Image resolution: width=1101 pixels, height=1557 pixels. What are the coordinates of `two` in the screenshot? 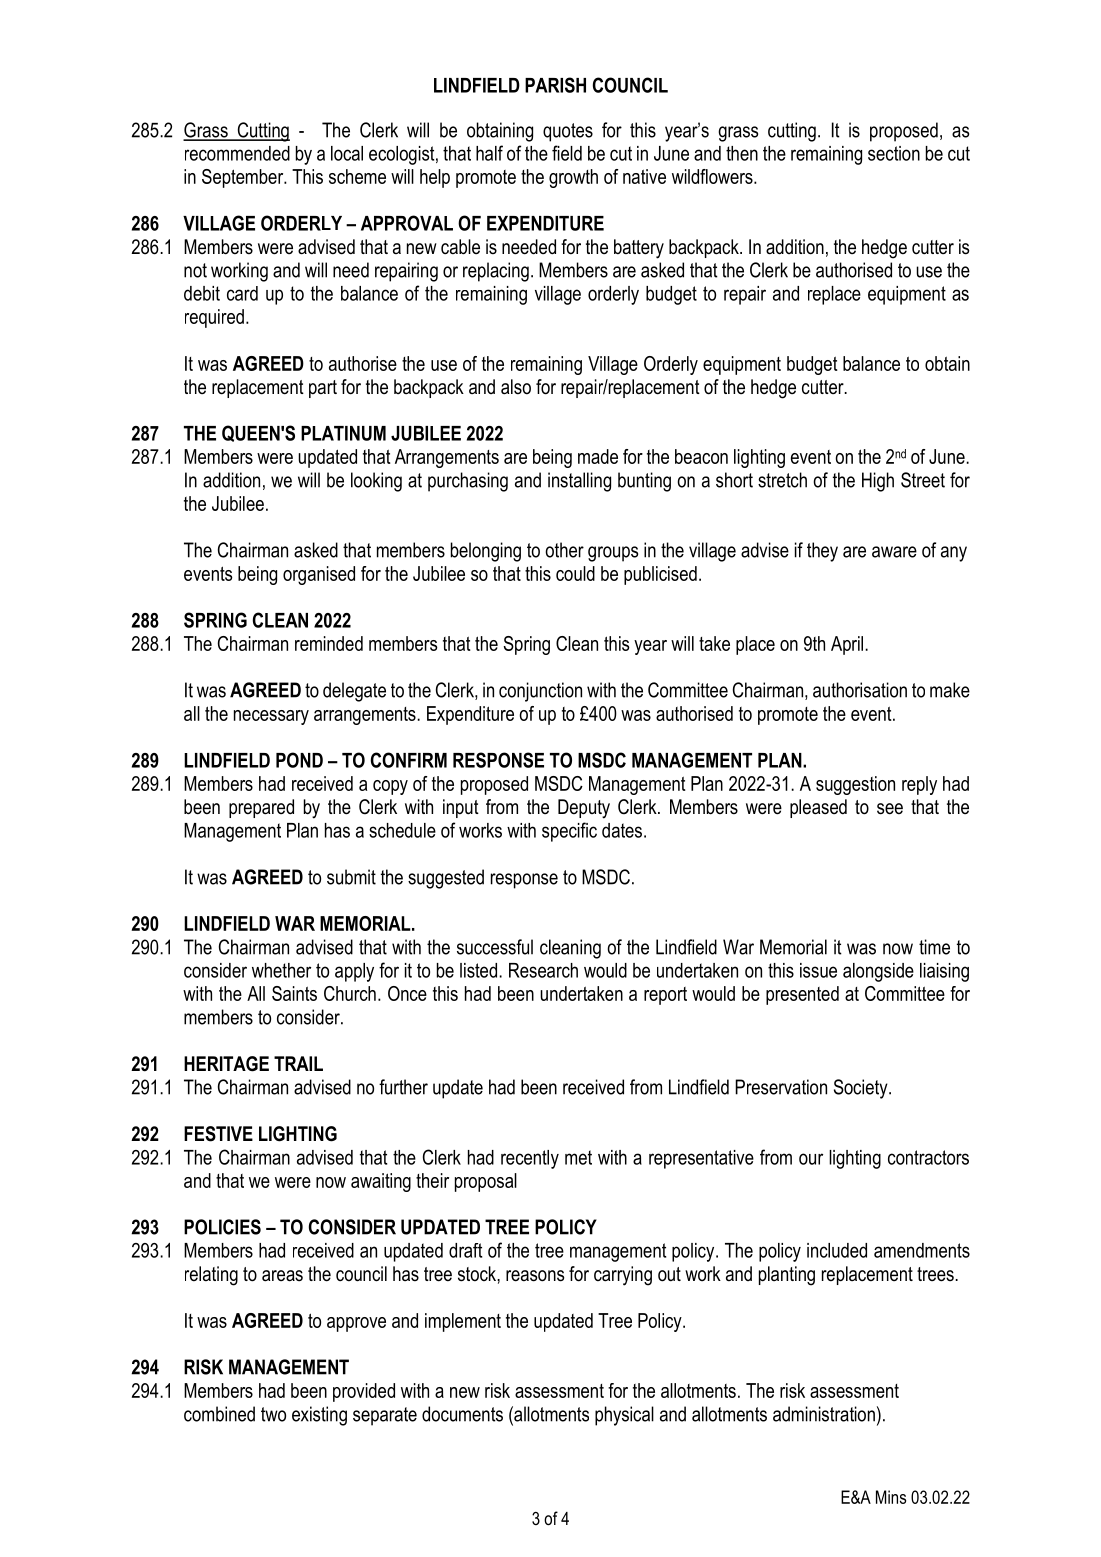 It's located at (273, 1414).
